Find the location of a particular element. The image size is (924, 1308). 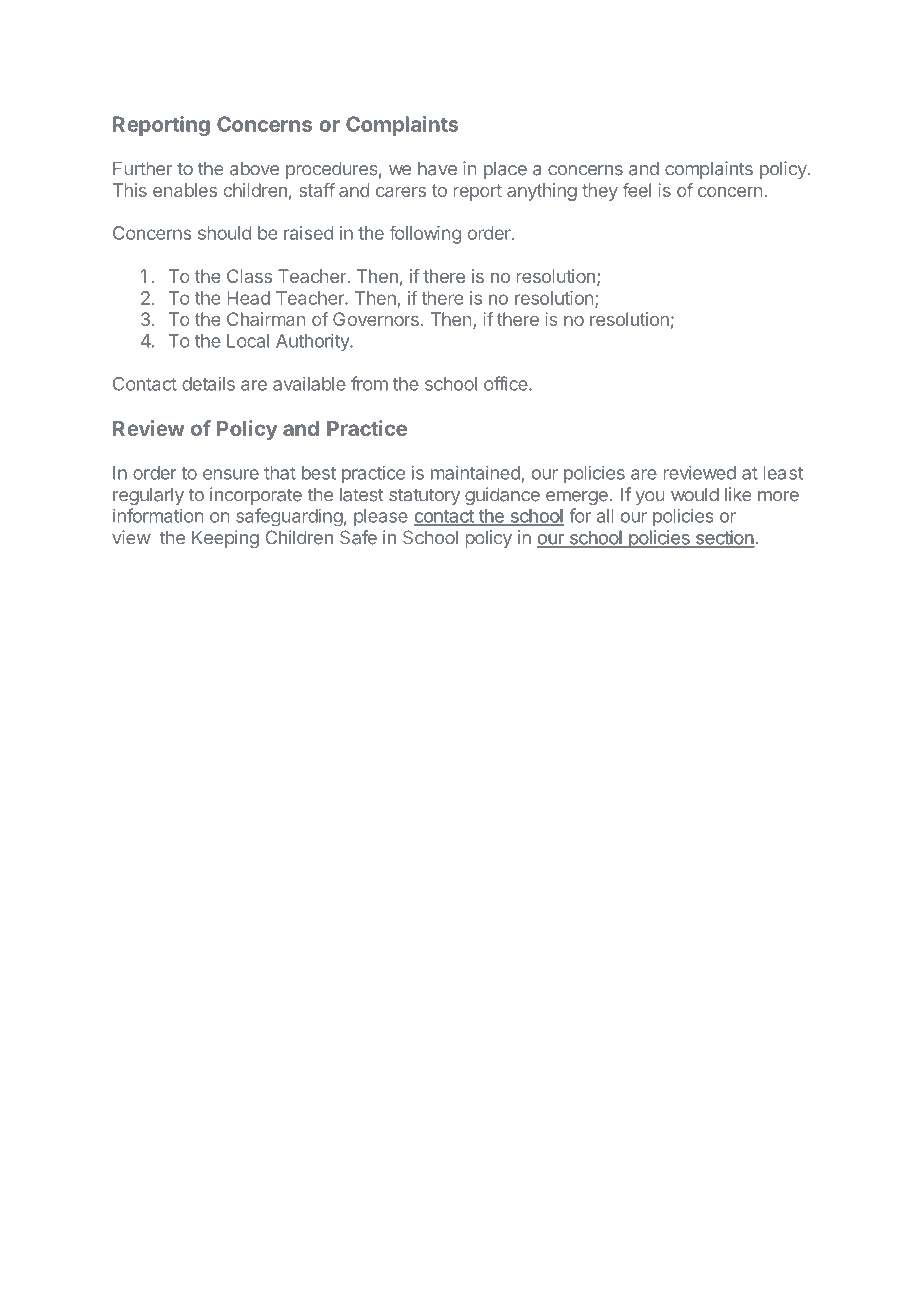

Keeping is located at coordinates (225, 539).
